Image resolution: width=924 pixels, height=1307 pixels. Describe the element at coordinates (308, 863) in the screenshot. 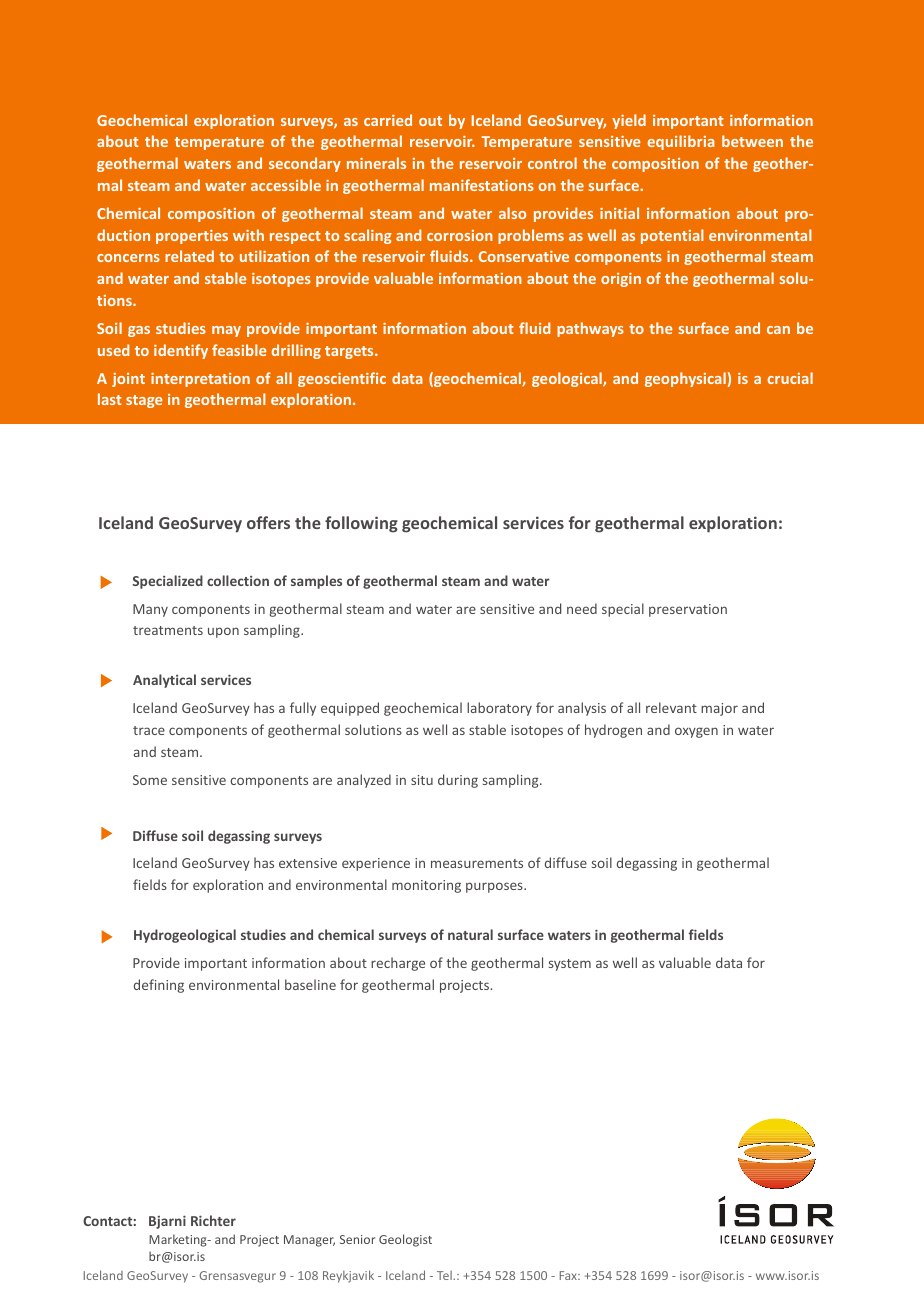

I see `extensive` at that location.
